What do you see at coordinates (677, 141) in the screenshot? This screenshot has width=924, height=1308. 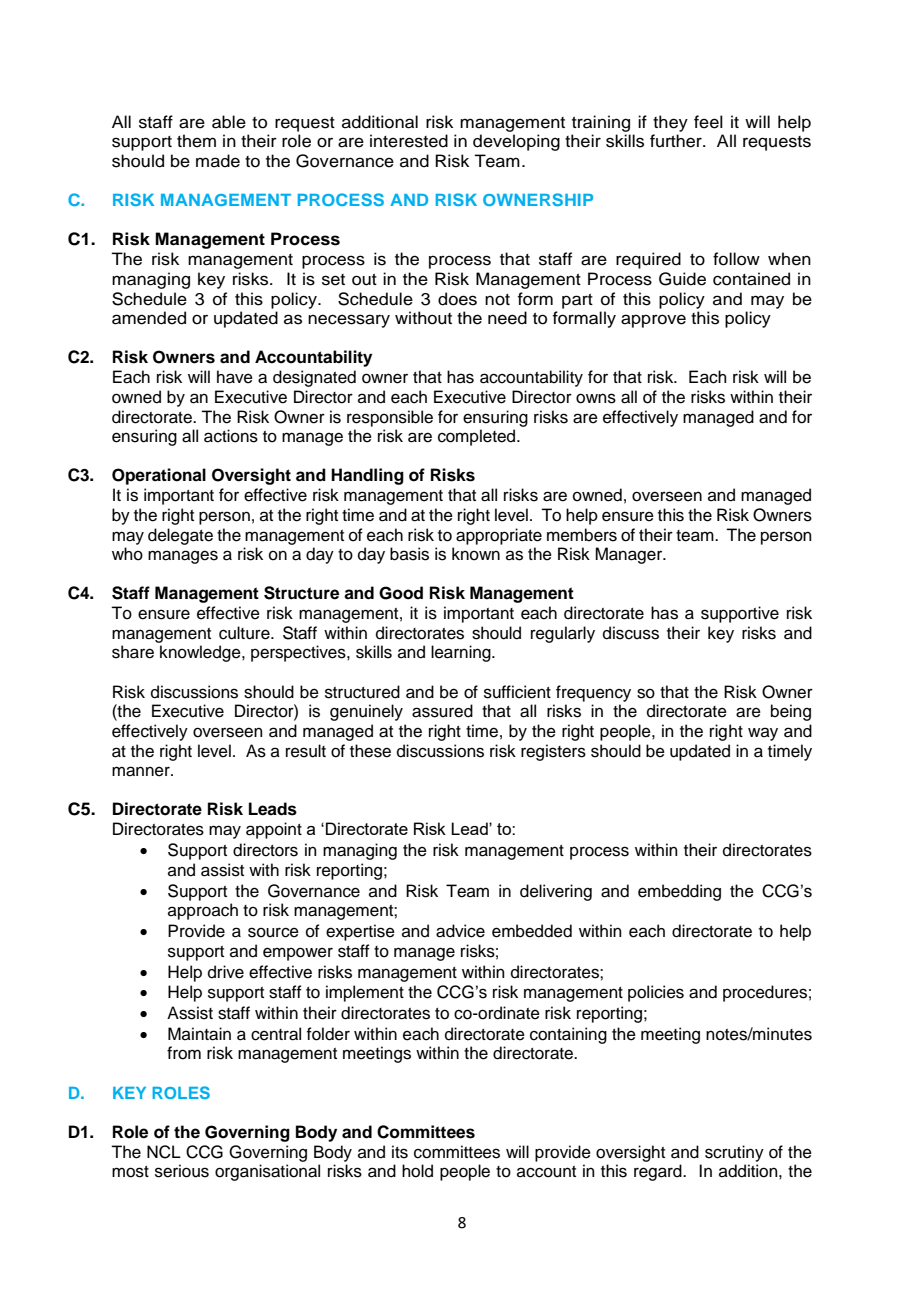 I see `further` at bounding box center [677, 141].
